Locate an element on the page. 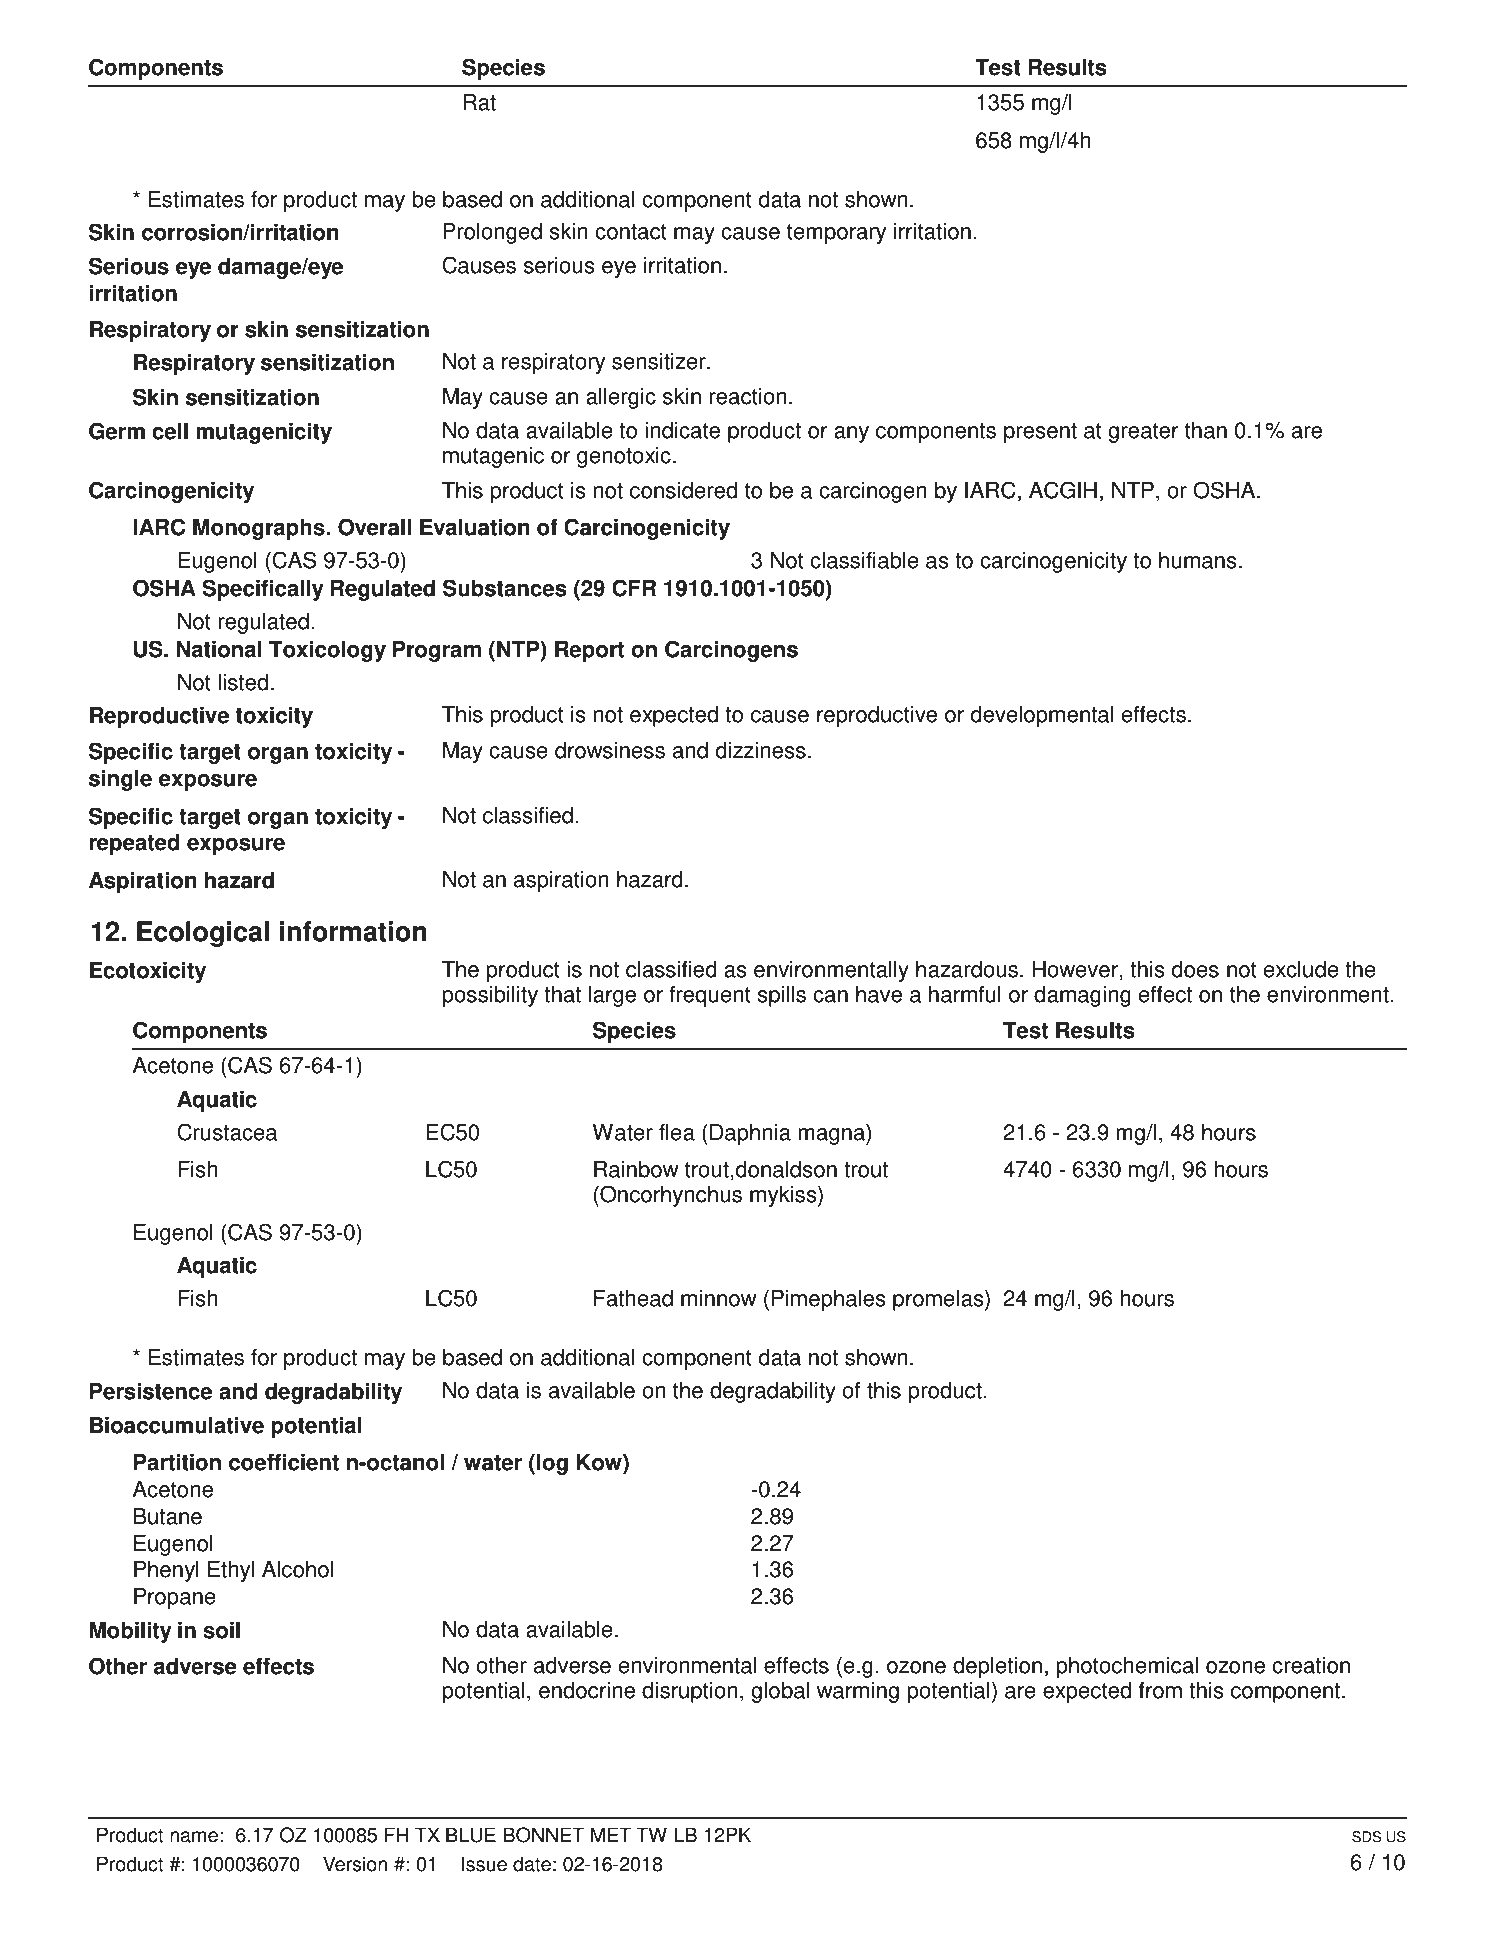  Prolonged is located at coordinates (492, 233).
